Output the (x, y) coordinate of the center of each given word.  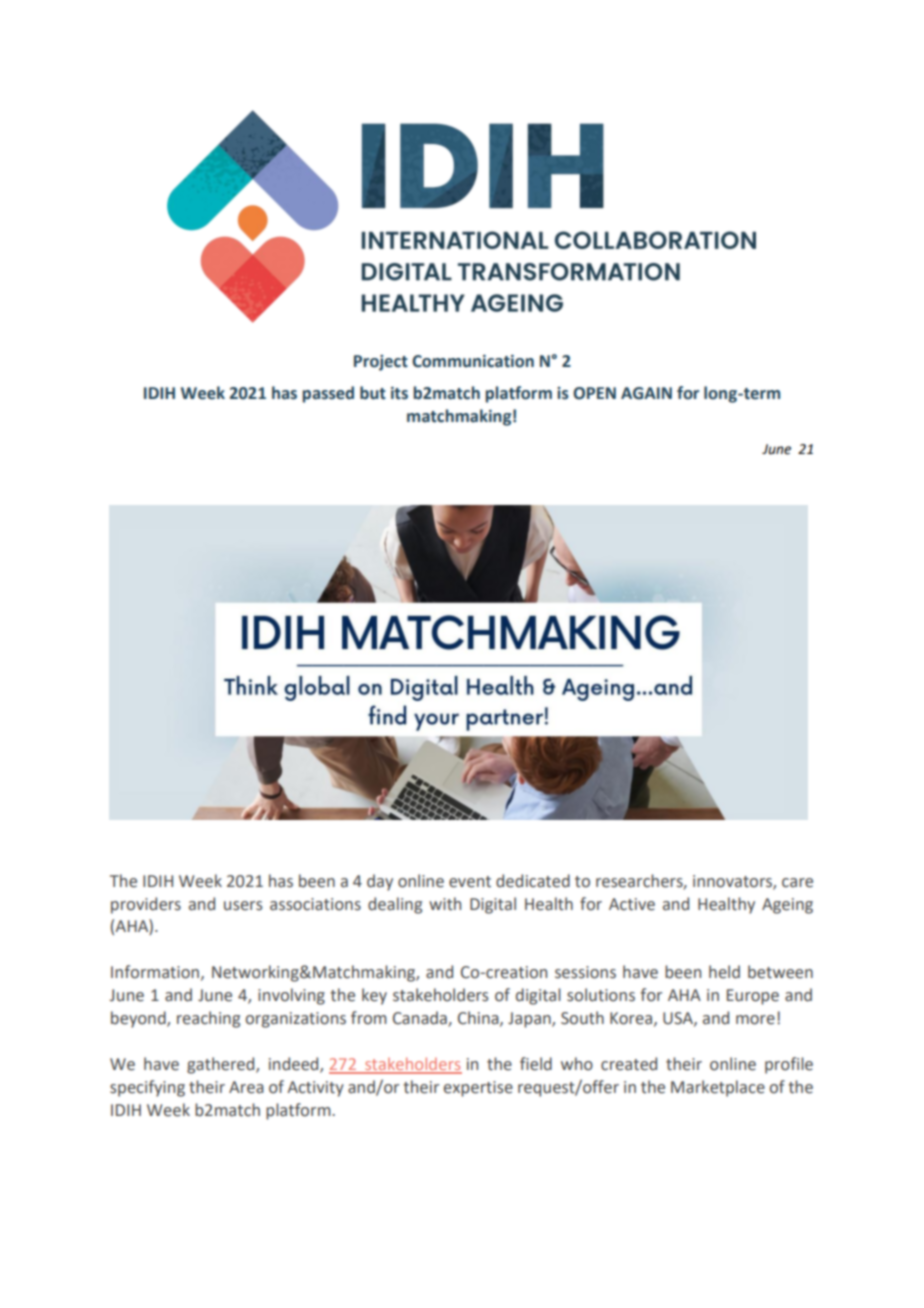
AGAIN (646, 393)
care (797, 883)
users (243, 906)
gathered (222, 1065)
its (399, 393)
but (373, 393)
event (470, 882)
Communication (473, 361)
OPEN (594, 393)
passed (328, 394)
